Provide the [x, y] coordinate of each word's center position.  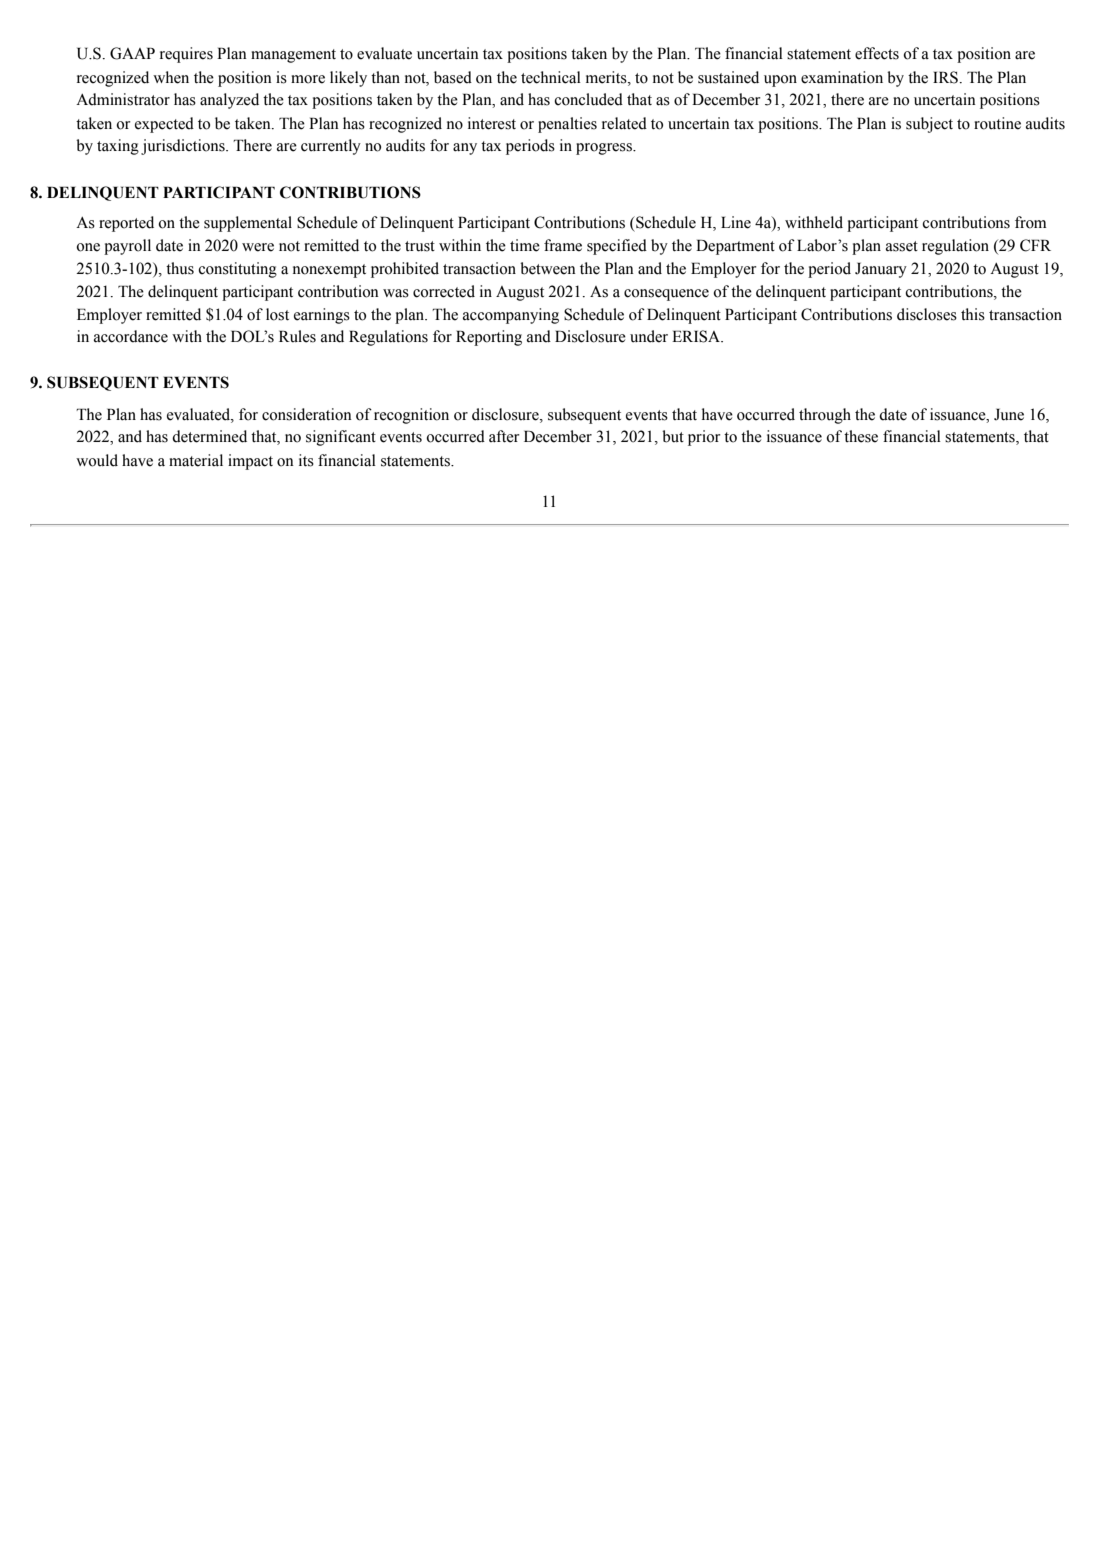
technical [551, 77]
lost [277, 314]
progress [605, 149]
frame [563, 245]
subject [929, 125]
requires [186, 55]
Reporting [489, 338]
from [1030, 222]
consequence [666, 295]
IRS [945, 77]
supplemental [248, 224]
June [1009, 414]
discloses [927, 314]
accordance [131, 336]
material [196, 460]
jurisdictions [184, 147]
